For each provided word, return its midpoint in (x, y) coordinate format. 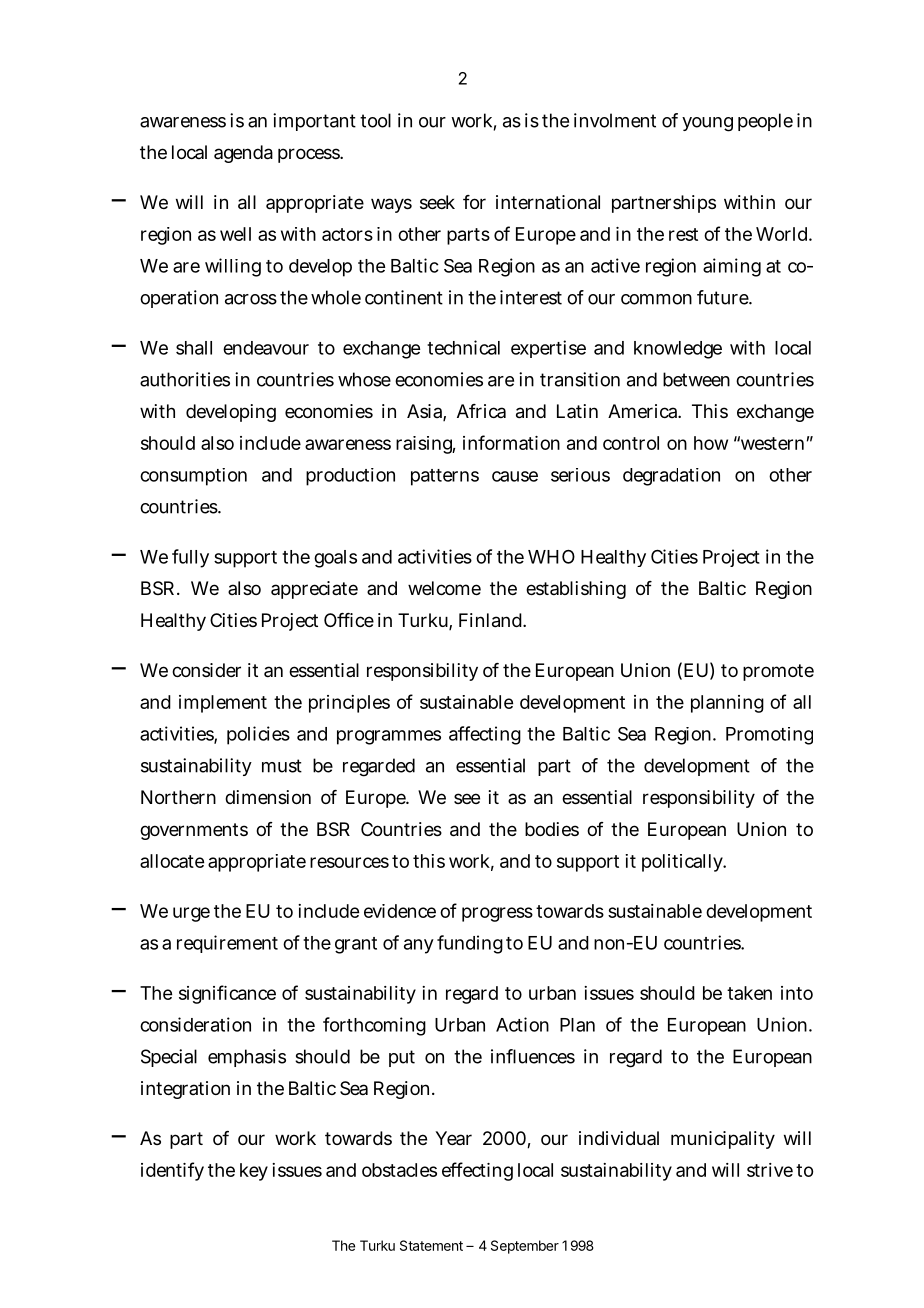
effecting (477, 1171)
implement (223, 704)
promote (778, 672)
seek (437, 202)
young (707, 124)
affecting (485, 735)
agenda (243, 154)
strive (770, 1170)
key (254, 1172)
